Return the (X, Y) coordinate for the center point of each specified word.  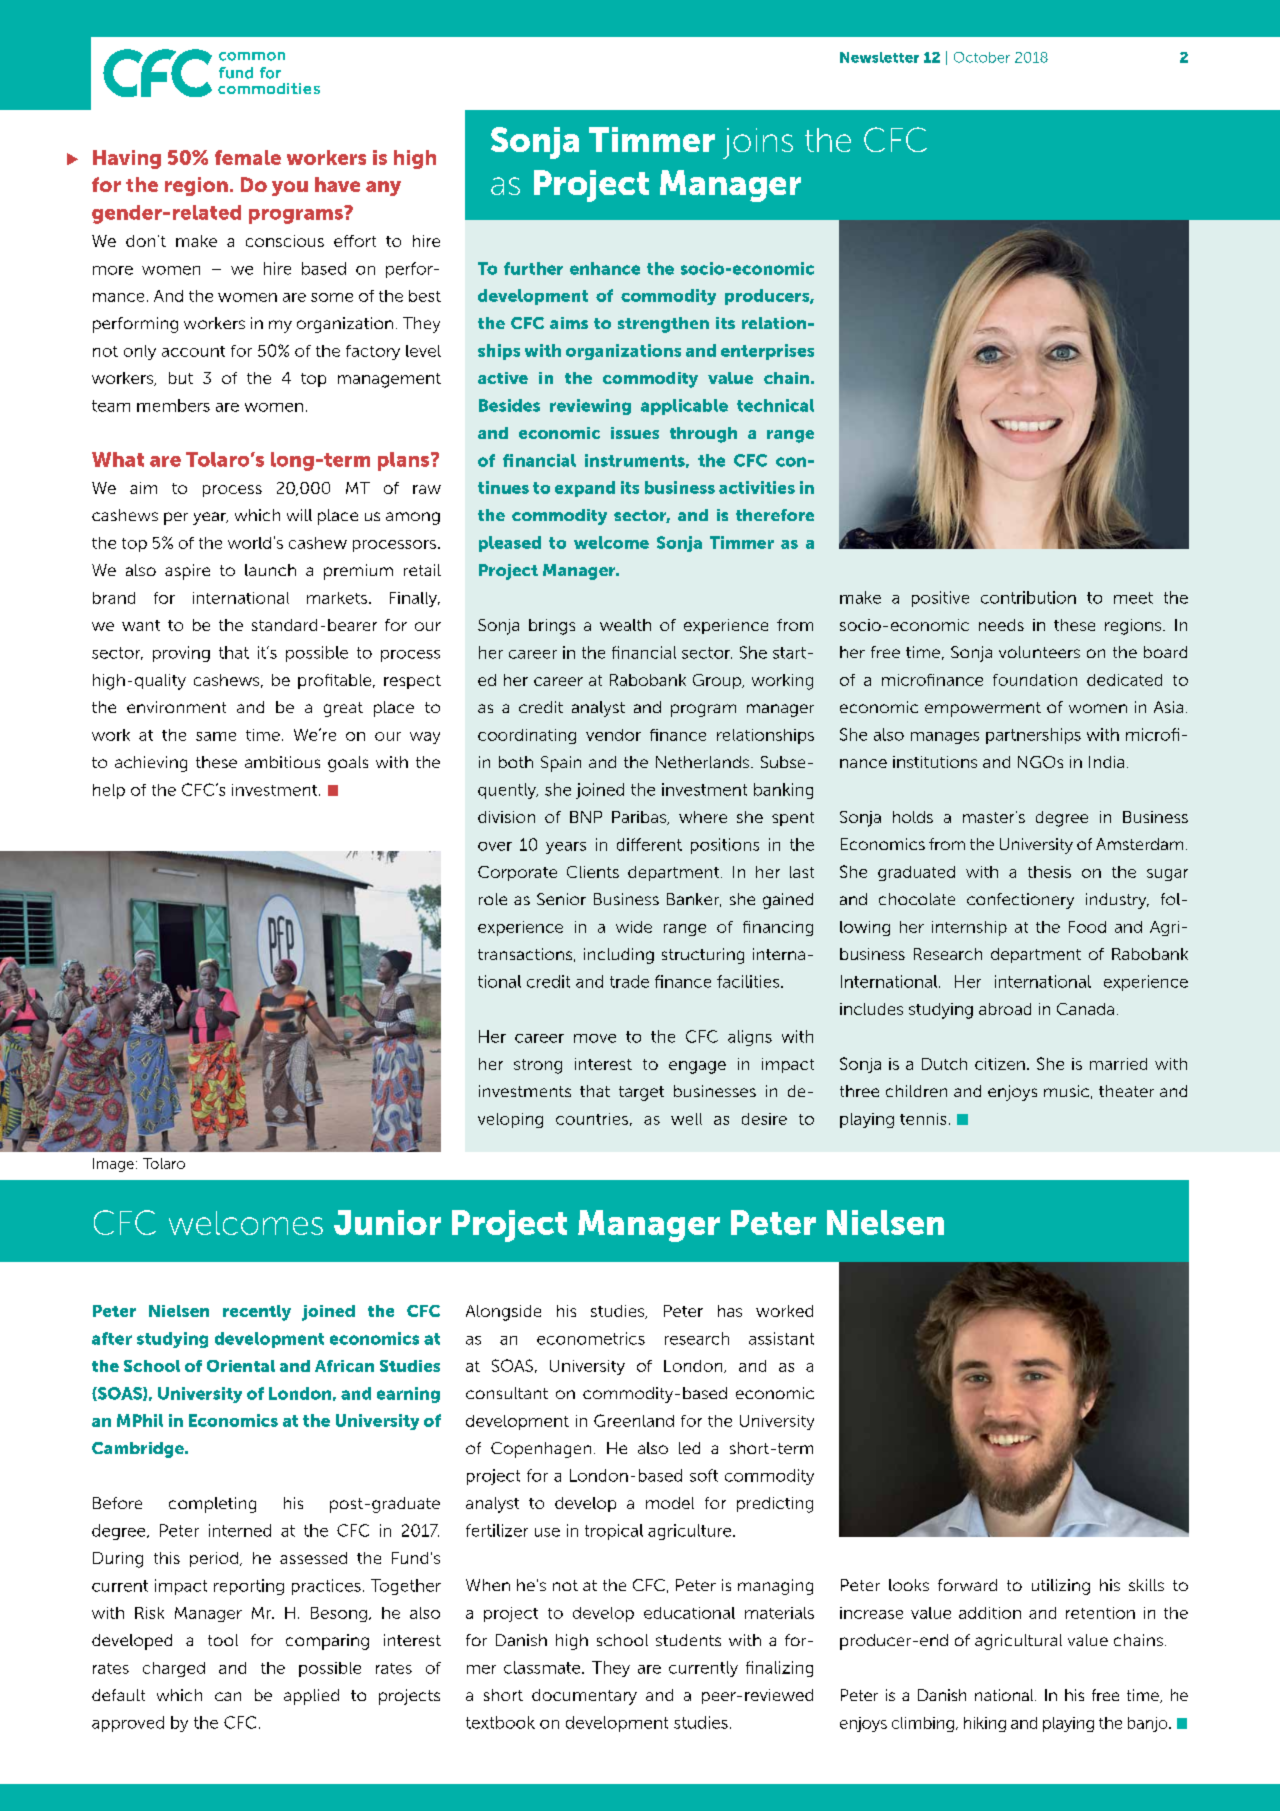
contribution (1028, 597)
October (982, 57)
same (216, 736)
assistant (781, 1338)
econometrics (591, 1338)
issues (635, 433)
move (595, 1038)
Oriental (241, 1366)
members (173, 405)
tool (223, 1640)
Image (113, 1165)
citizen (1000, 1064)
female (248, 157)
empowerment (983, 709)
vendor (613, 735)
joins (758, 143)
